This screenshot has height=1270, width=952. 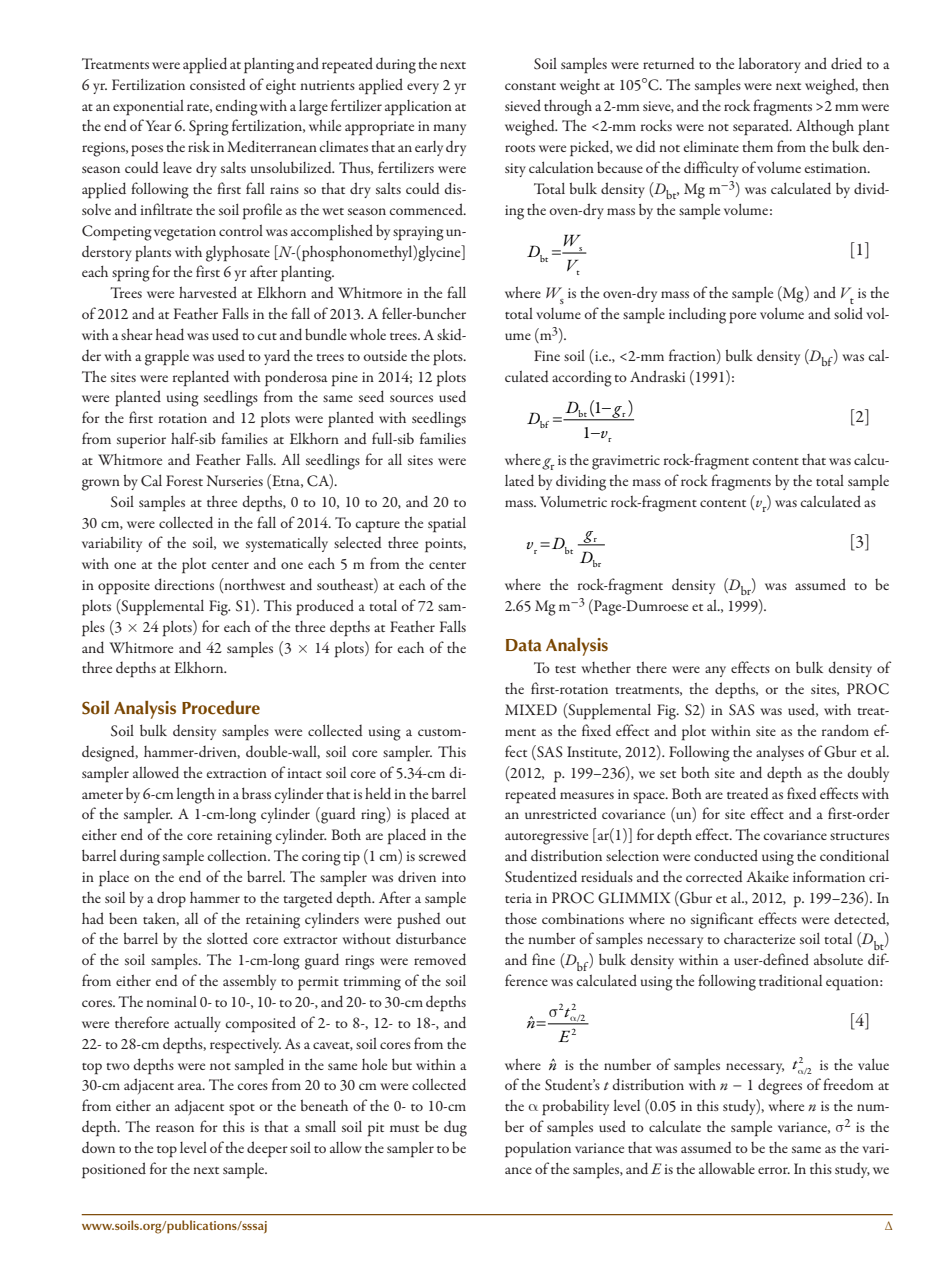 I want to click on consisted, so click(x=218, y=84).
